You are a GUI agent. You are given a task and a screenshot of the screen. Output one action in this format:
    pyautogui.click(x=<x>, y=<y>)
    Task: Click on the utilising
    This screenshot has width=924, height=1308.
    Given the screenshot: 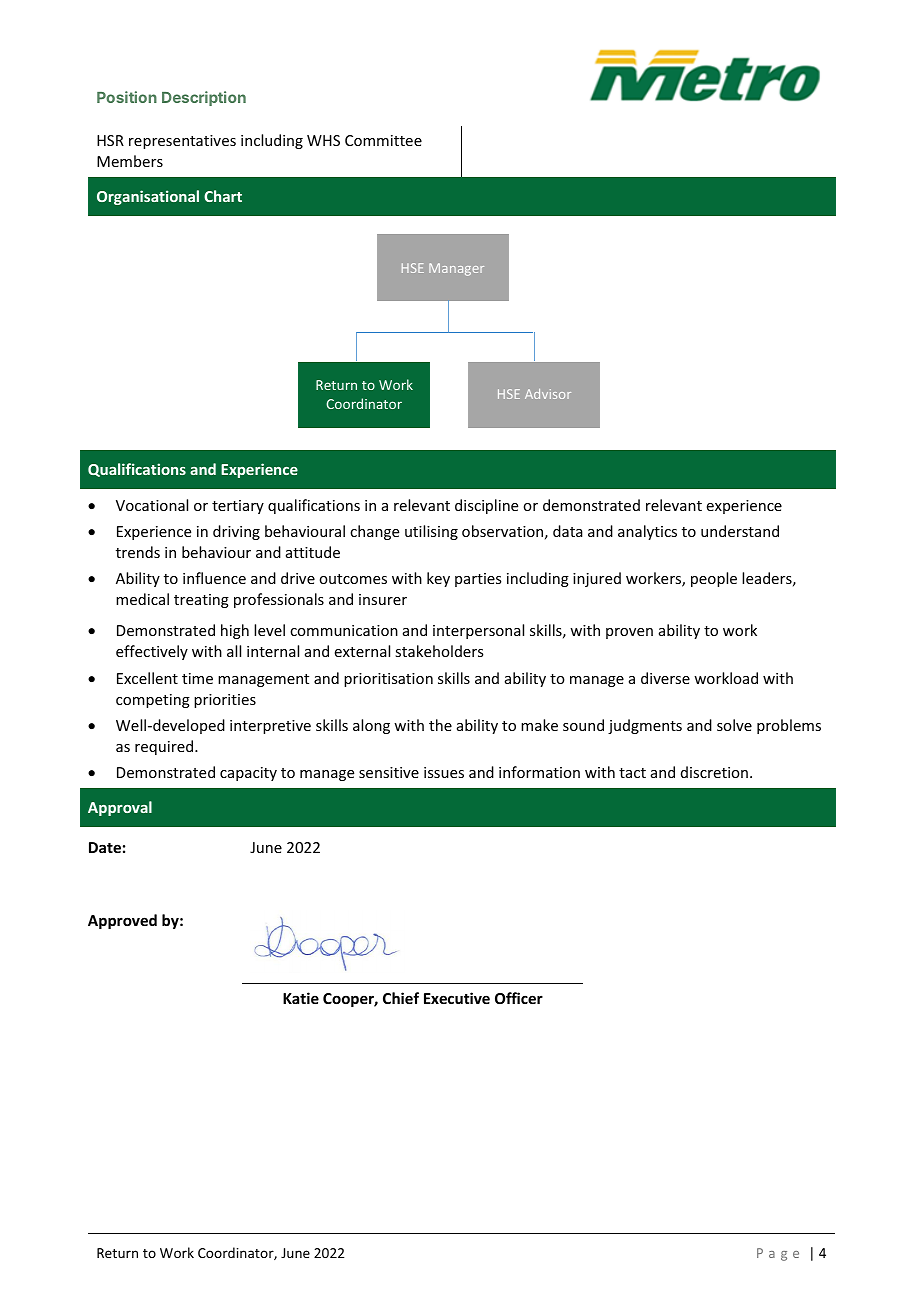 What is the action you would take?
    pyautogui.click(x=431, y=532)
